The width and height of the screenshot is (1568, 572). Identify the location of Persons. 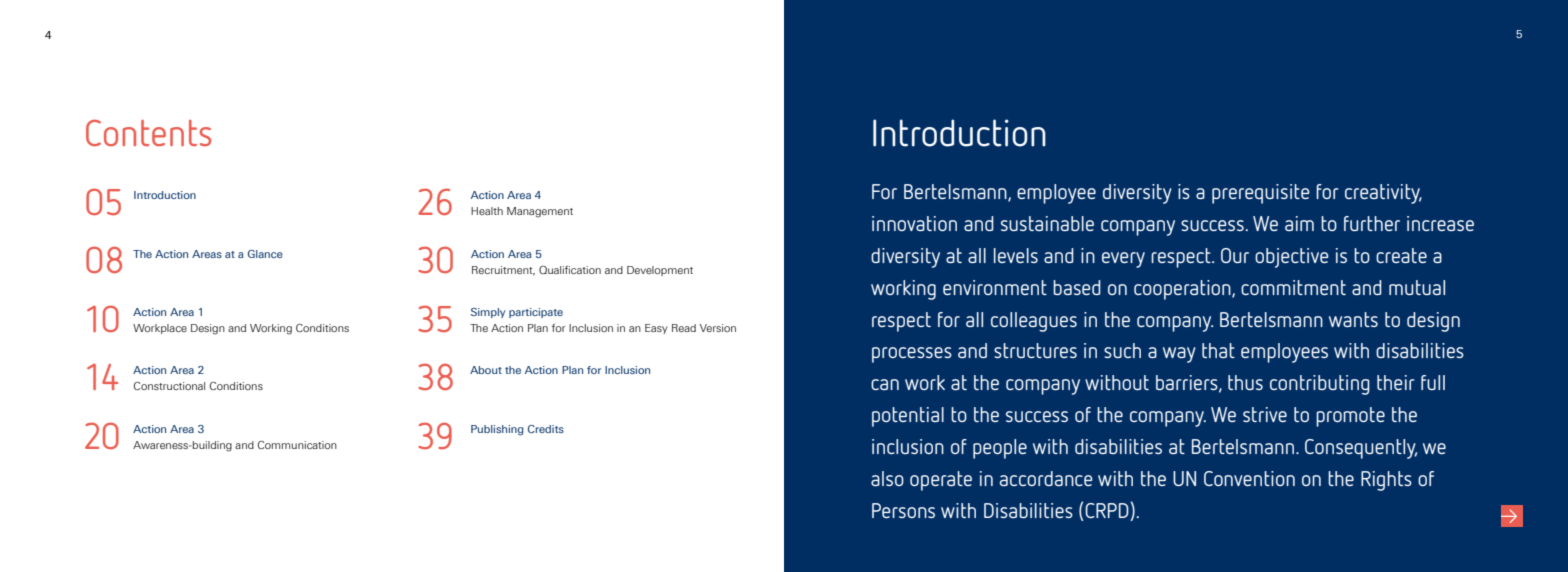
(903, 510).
